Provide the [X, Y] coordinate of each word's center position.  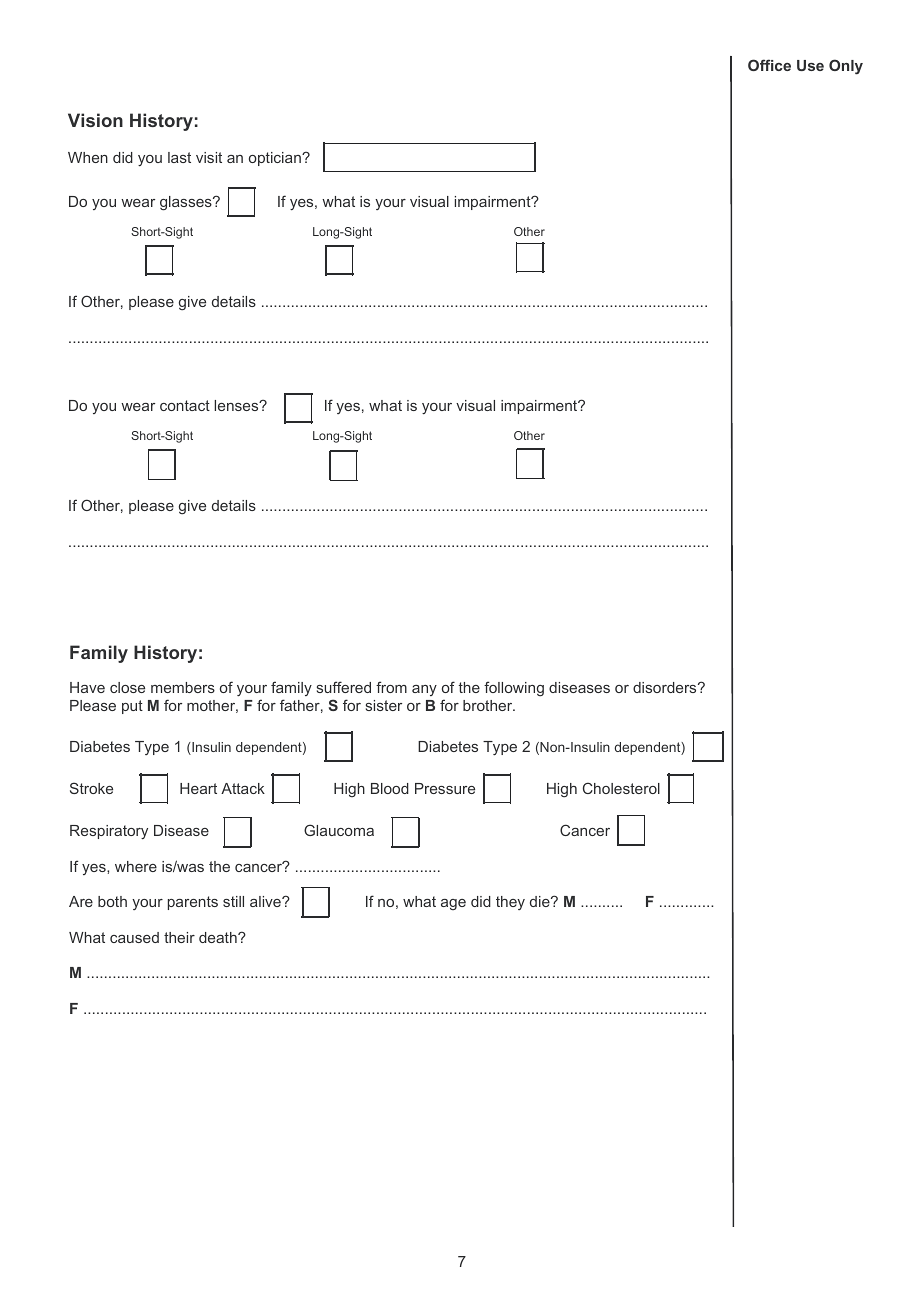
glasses [187, 203]
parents [193, 903]
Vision [95, 120]
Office [769, 65]
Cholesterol [621, 788]
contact [185, 405]
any [424, 690]
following [514, 689]
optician [276, 159]
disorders [666, 687]
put [132, 707]
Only [846, 67]
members [183, 687]
